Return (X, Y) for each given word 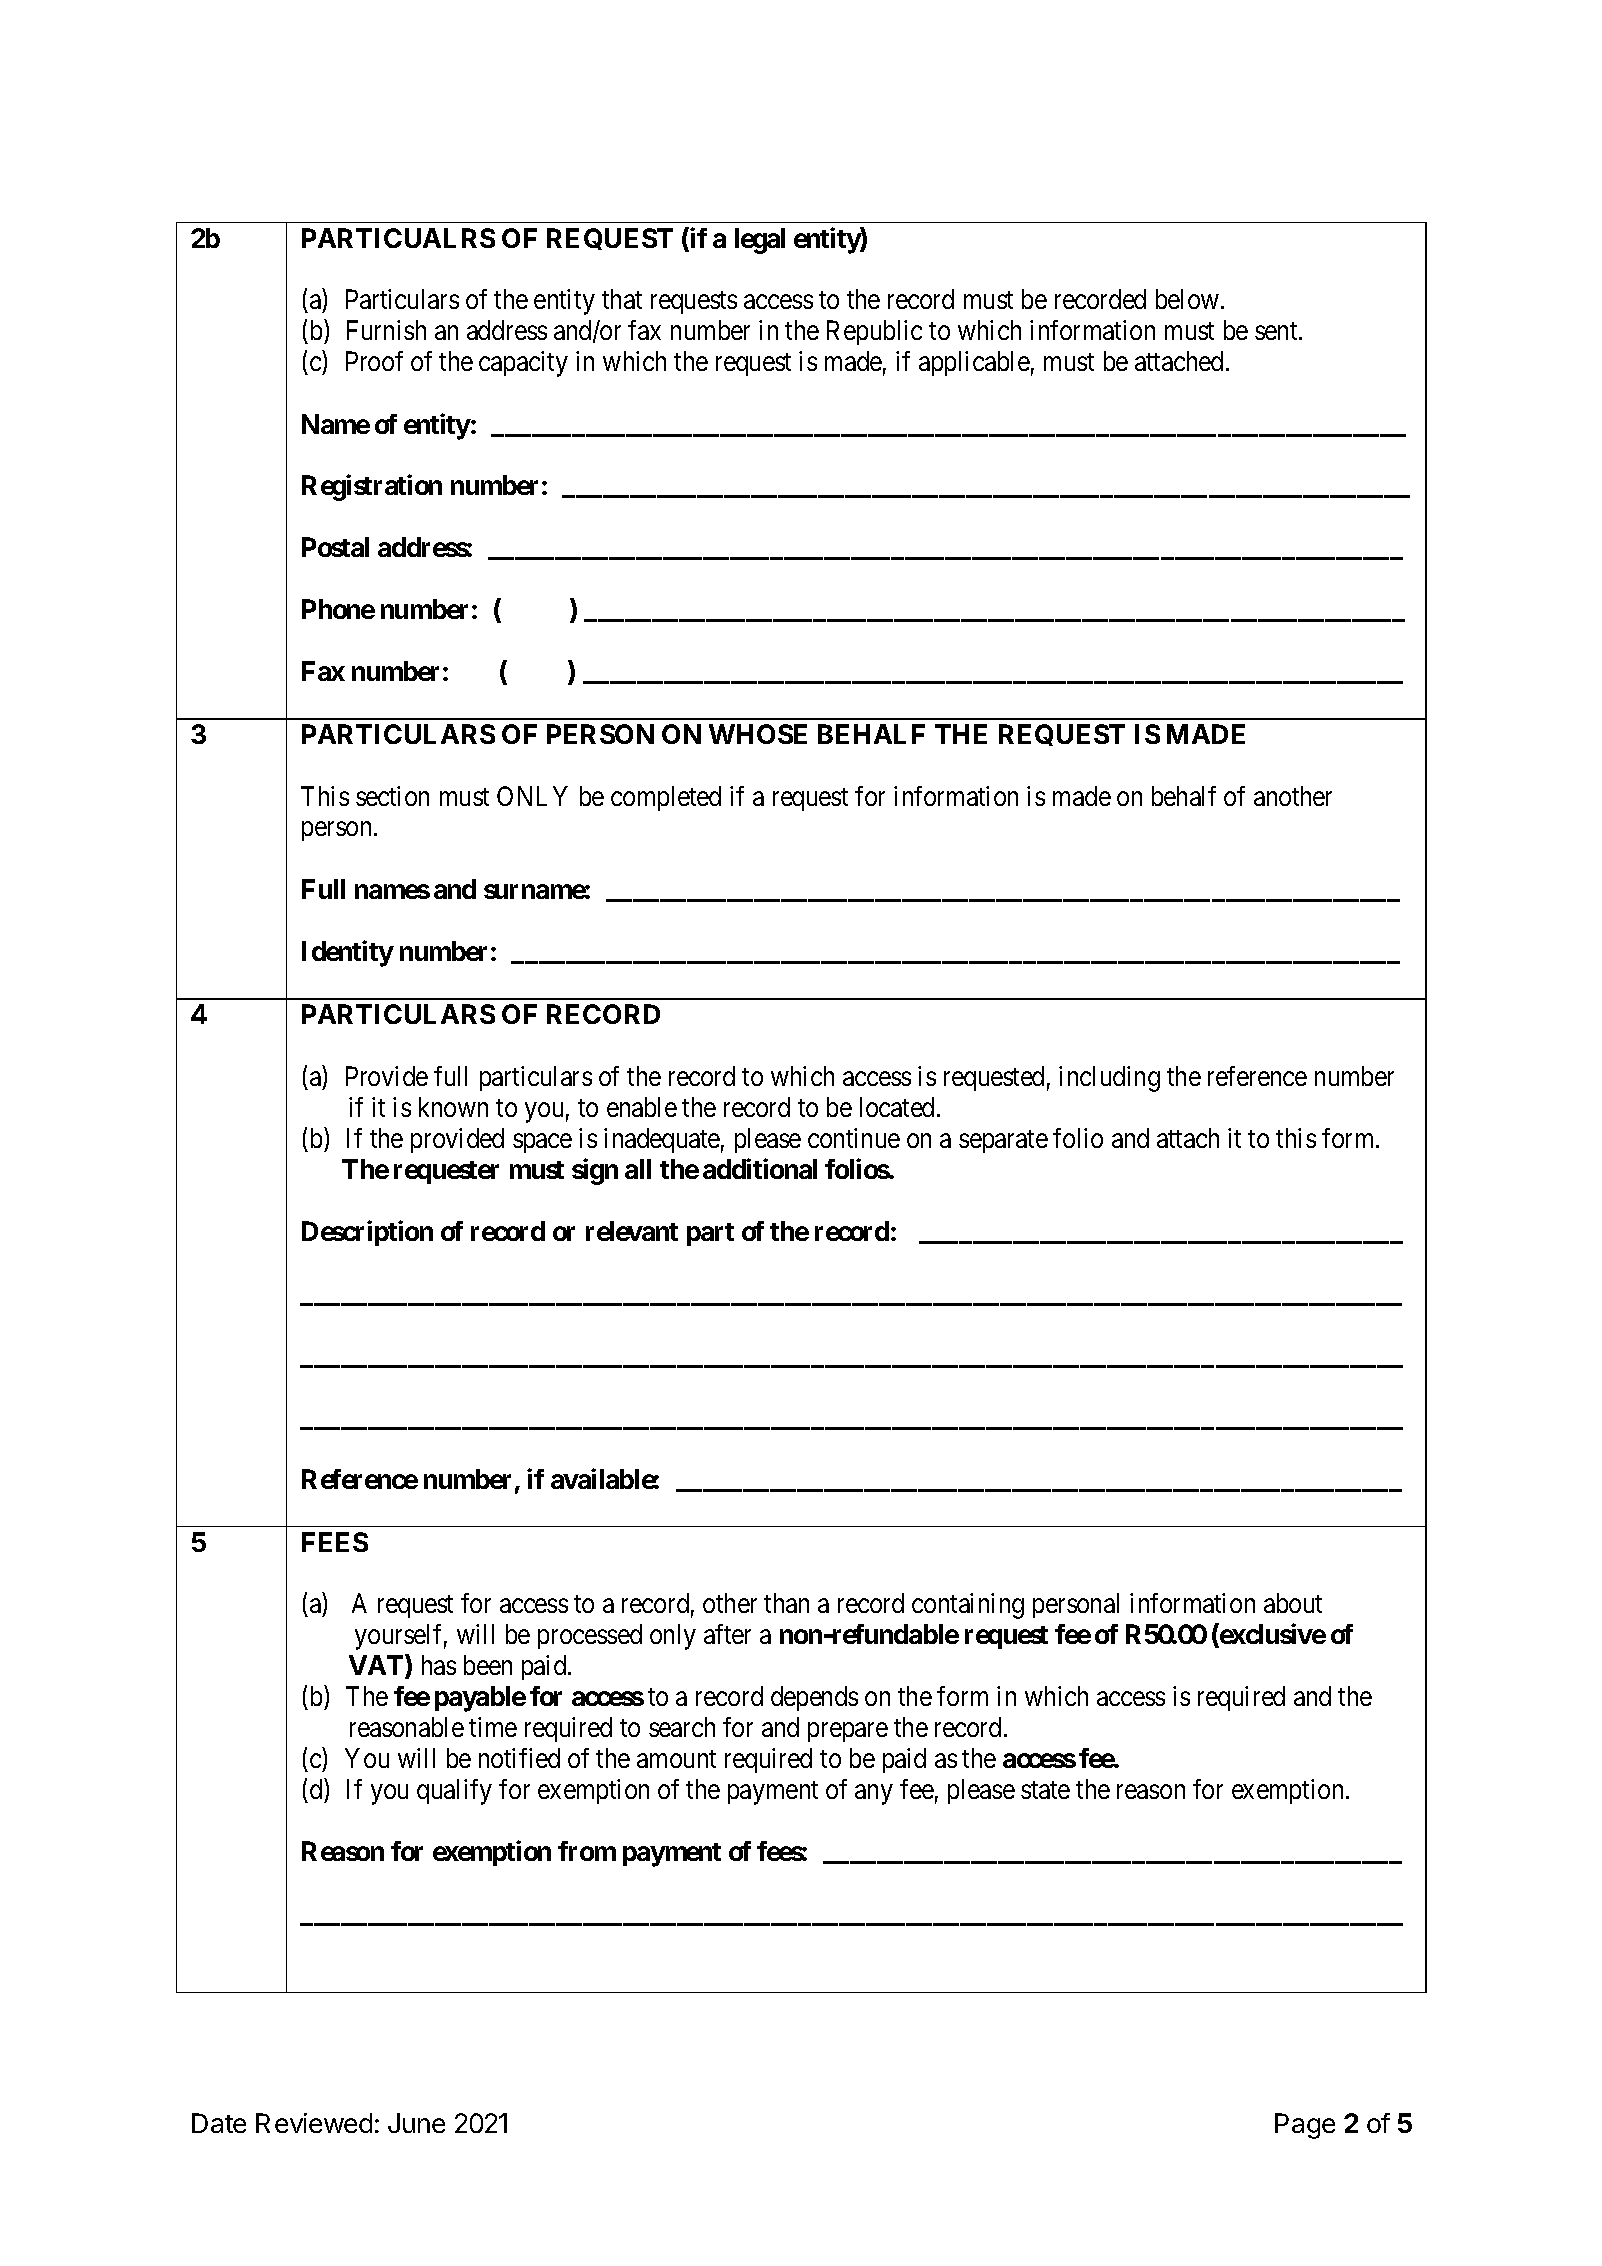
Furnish (386, 330)
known (453, 1107)
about (1293, 1603)
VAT (377, 1666)
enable (642, 1107)
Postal (335, 547)
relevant (632, 1231)
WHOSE (758, 734)
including (1109, 1079)
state (1045, 1790)
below (1189, 299)
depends (814, 1698)
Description (367, 1233)
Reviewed (314, 2123)
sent (1277, 331)
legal (760, 241)
